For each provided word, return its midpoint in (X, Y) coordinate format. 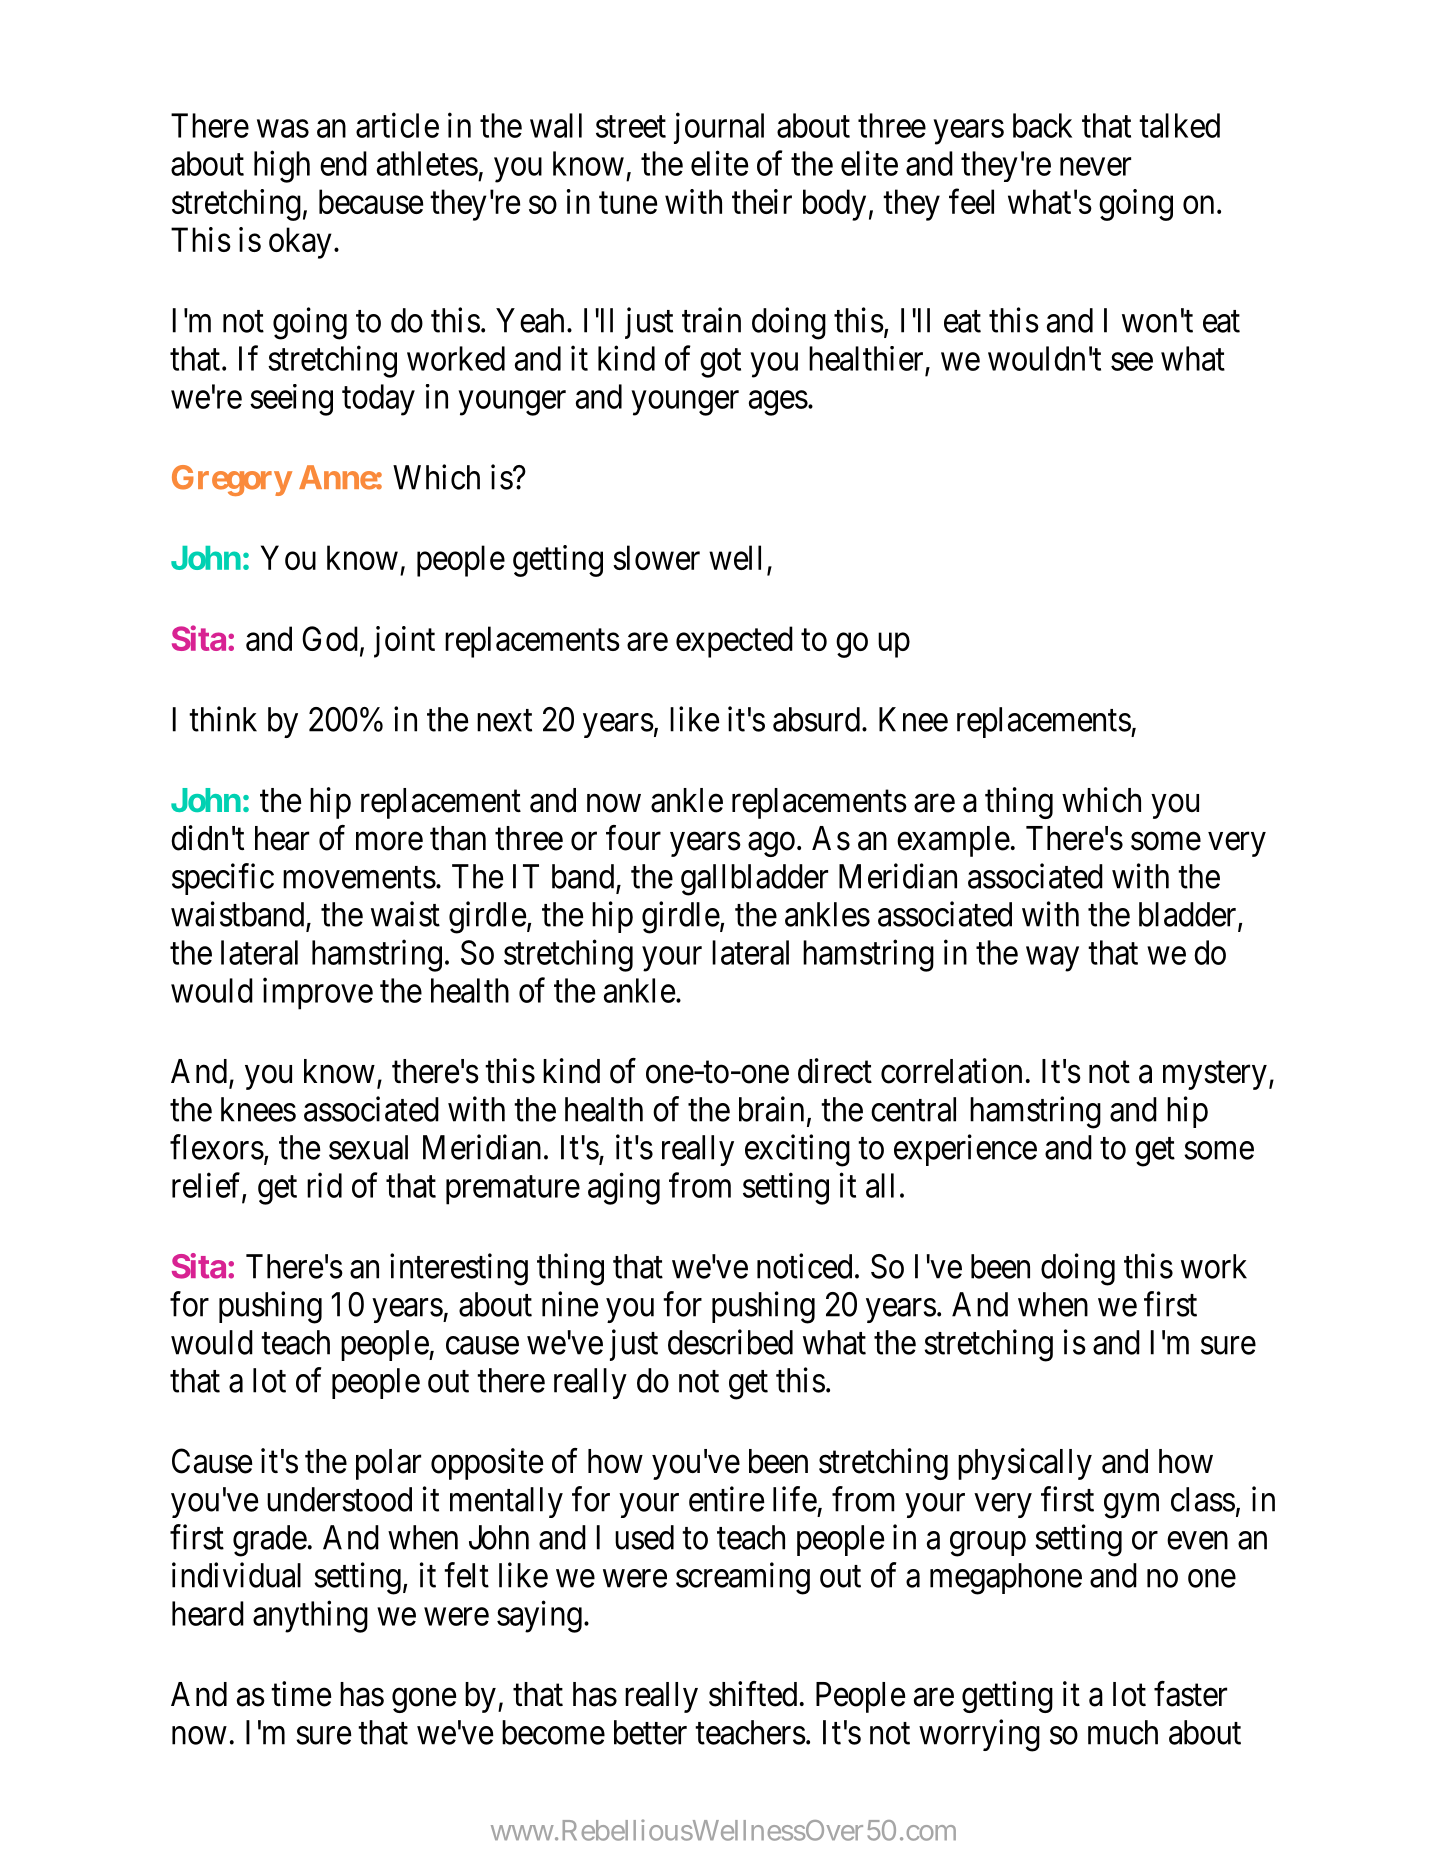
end (343, 163)
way (1052, 959)
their (762, 201)
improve (318, 993)
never (1095, 167)
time (301, 1694)
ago (771, 844)
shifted (753, 1694)
